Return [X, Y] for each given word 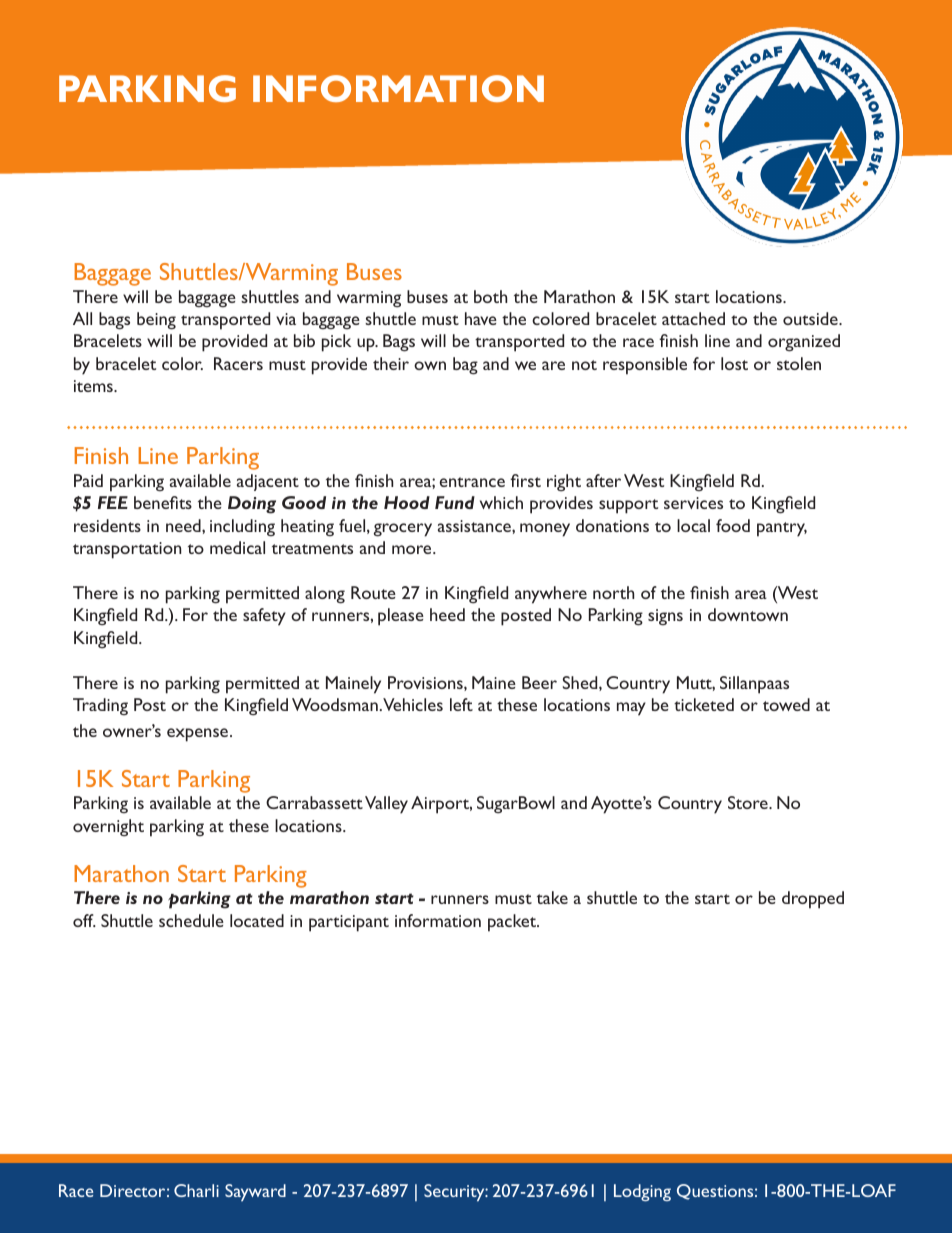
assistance [475, 526]
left [461, 704]
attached [693, 318]
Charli [196, 1190]
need [184, 525]
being [156, 321]
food [733, 525]
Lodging [642, 1192]
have [481, 318]
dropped [813, 900]
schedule [191, 920]
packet [513, 923]
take [552, 897]
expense [199, 735]
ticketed [704, 704]
